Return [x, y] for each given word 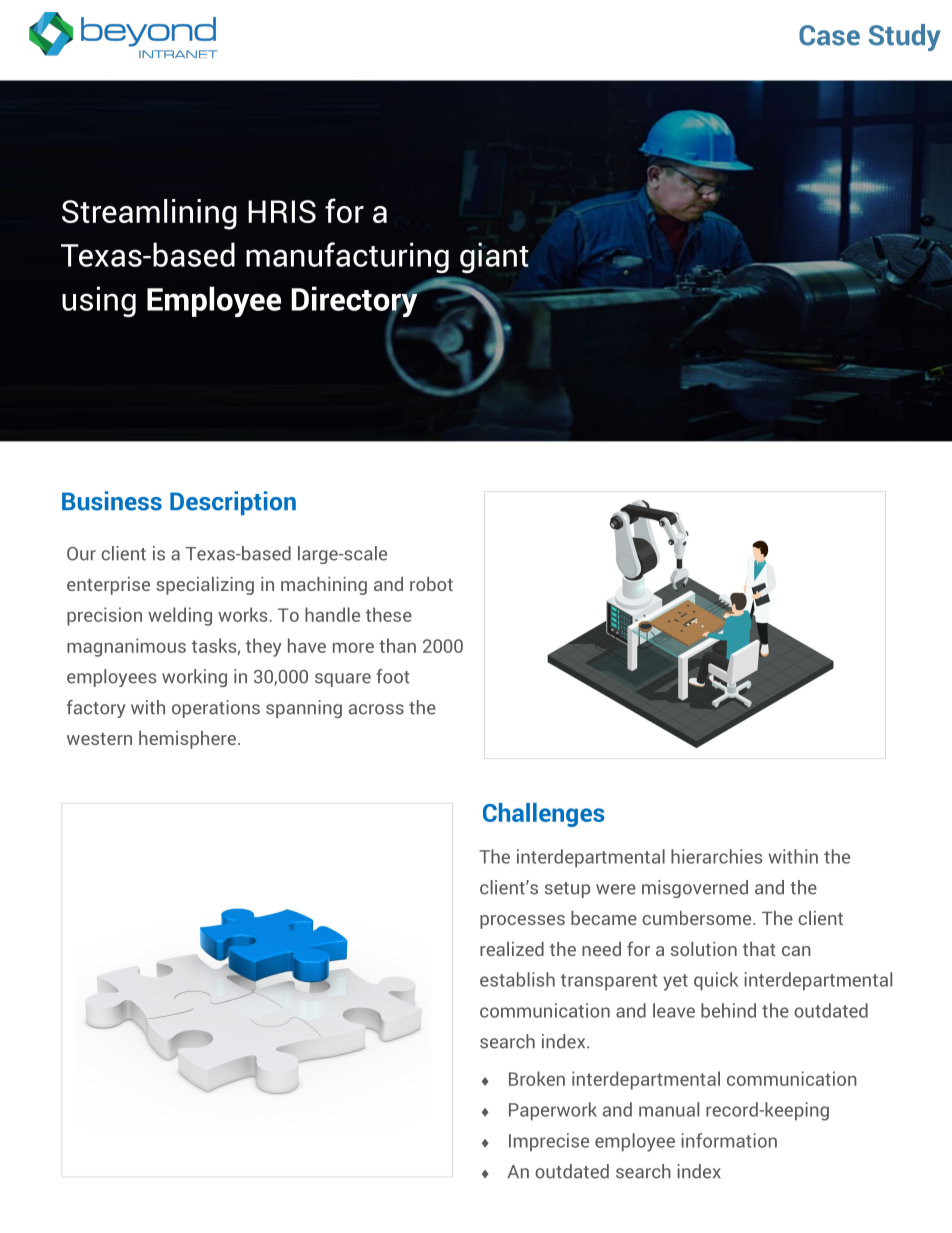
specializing [205, 586]
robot [431, 584]
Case [829, 35]
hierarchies [716, 856]
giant [494, 257]
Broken [537, 1078]
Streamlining [149, 214]
